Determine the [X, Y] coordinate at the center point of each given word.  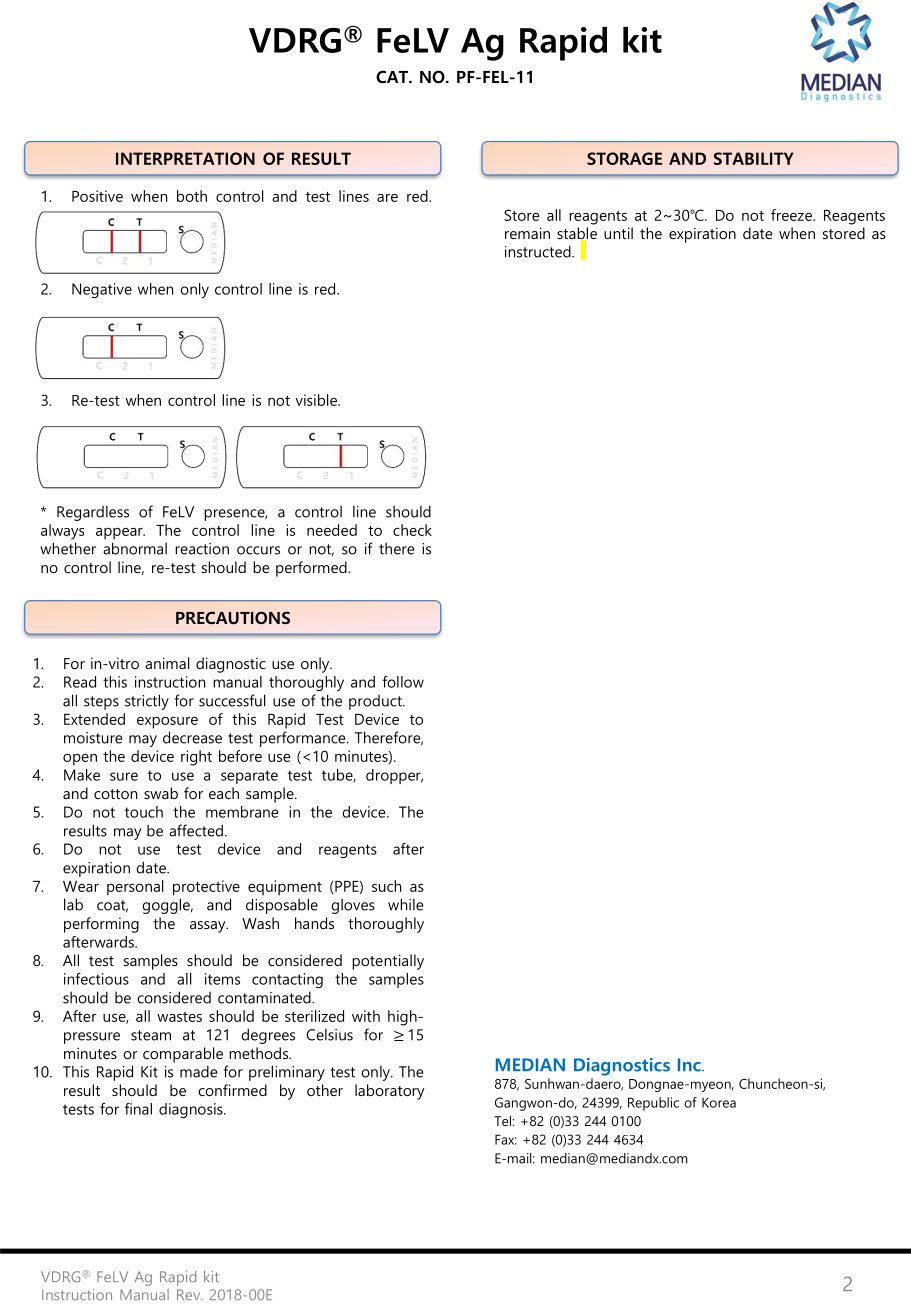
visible [317, 400]
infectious [96, 979]
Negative [102, 290]
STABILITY [754, 158]
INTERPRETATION [185, 158]
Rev [190, 1294]
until [618, 233]
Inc [690, 1065]
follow [403, 682]
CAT [393, 77]
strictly [147, 702]
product [376, 702]
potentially [388, 962]
